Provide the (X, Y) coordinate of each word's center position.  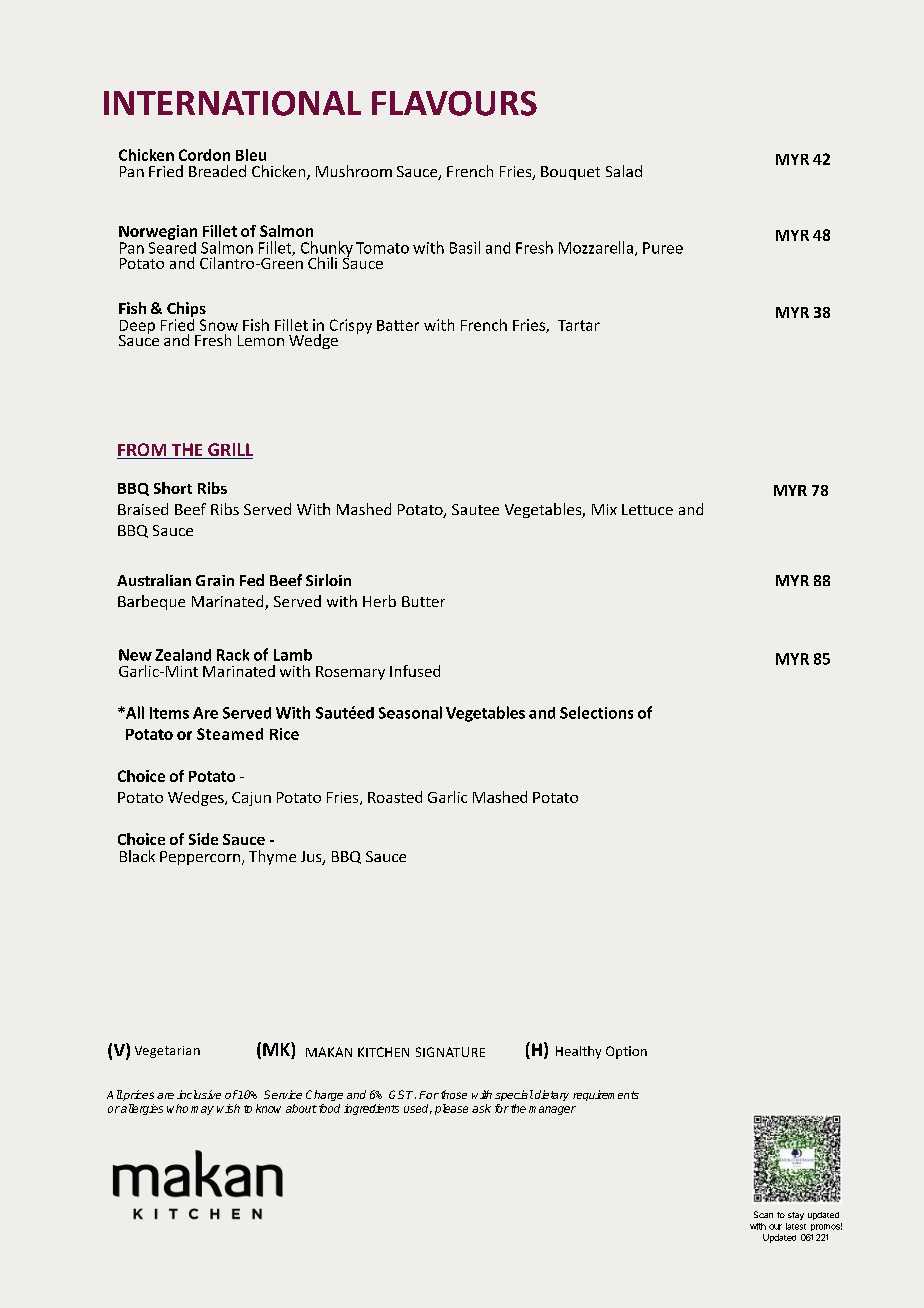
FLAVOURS (454, 103)
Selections (596, 712)
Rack (233, 655)
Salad (624, 171)
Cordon (204, 155)
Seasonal (410, 712)
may (202, 1110)
